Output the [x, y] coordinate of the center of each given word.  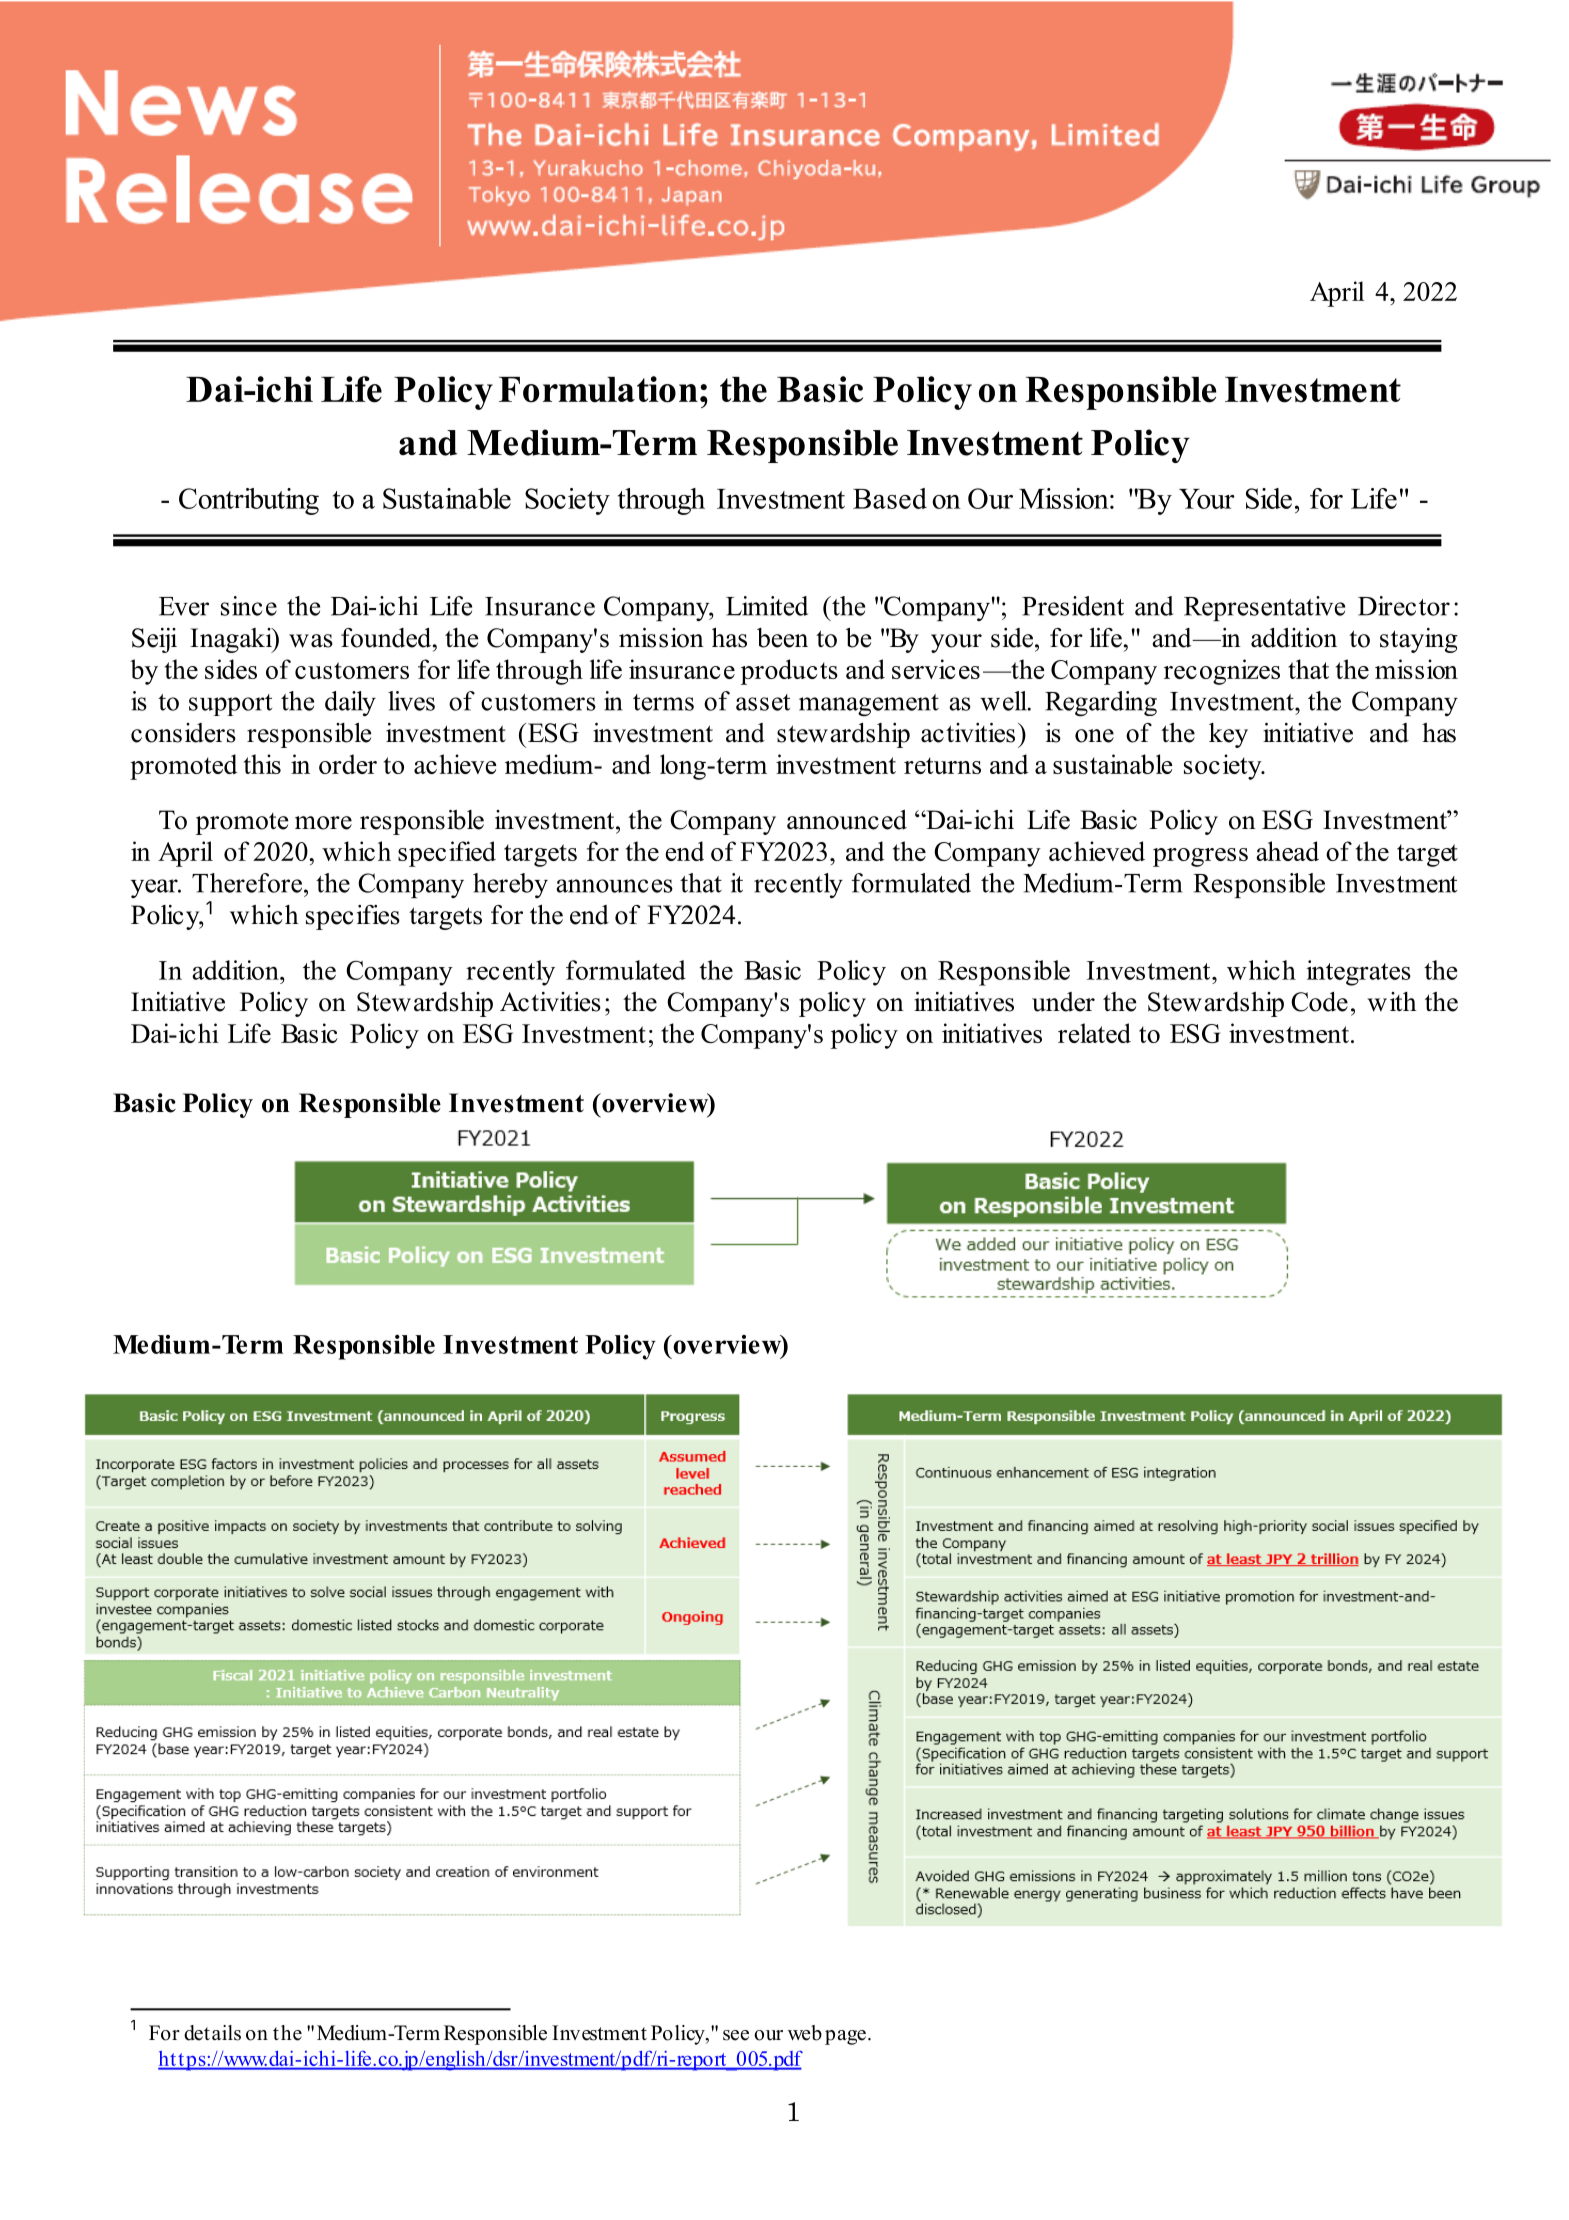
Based [890, 498]
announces [614, 886]
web [805, 2033]
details [212, 2033]
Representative [1264, 608]
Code [1319, 1002]
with [1392, 1002]
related [1094, 1033]
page [845, 2037]
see [736, 2035]
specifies [353, 917]
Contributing [249, 501]
